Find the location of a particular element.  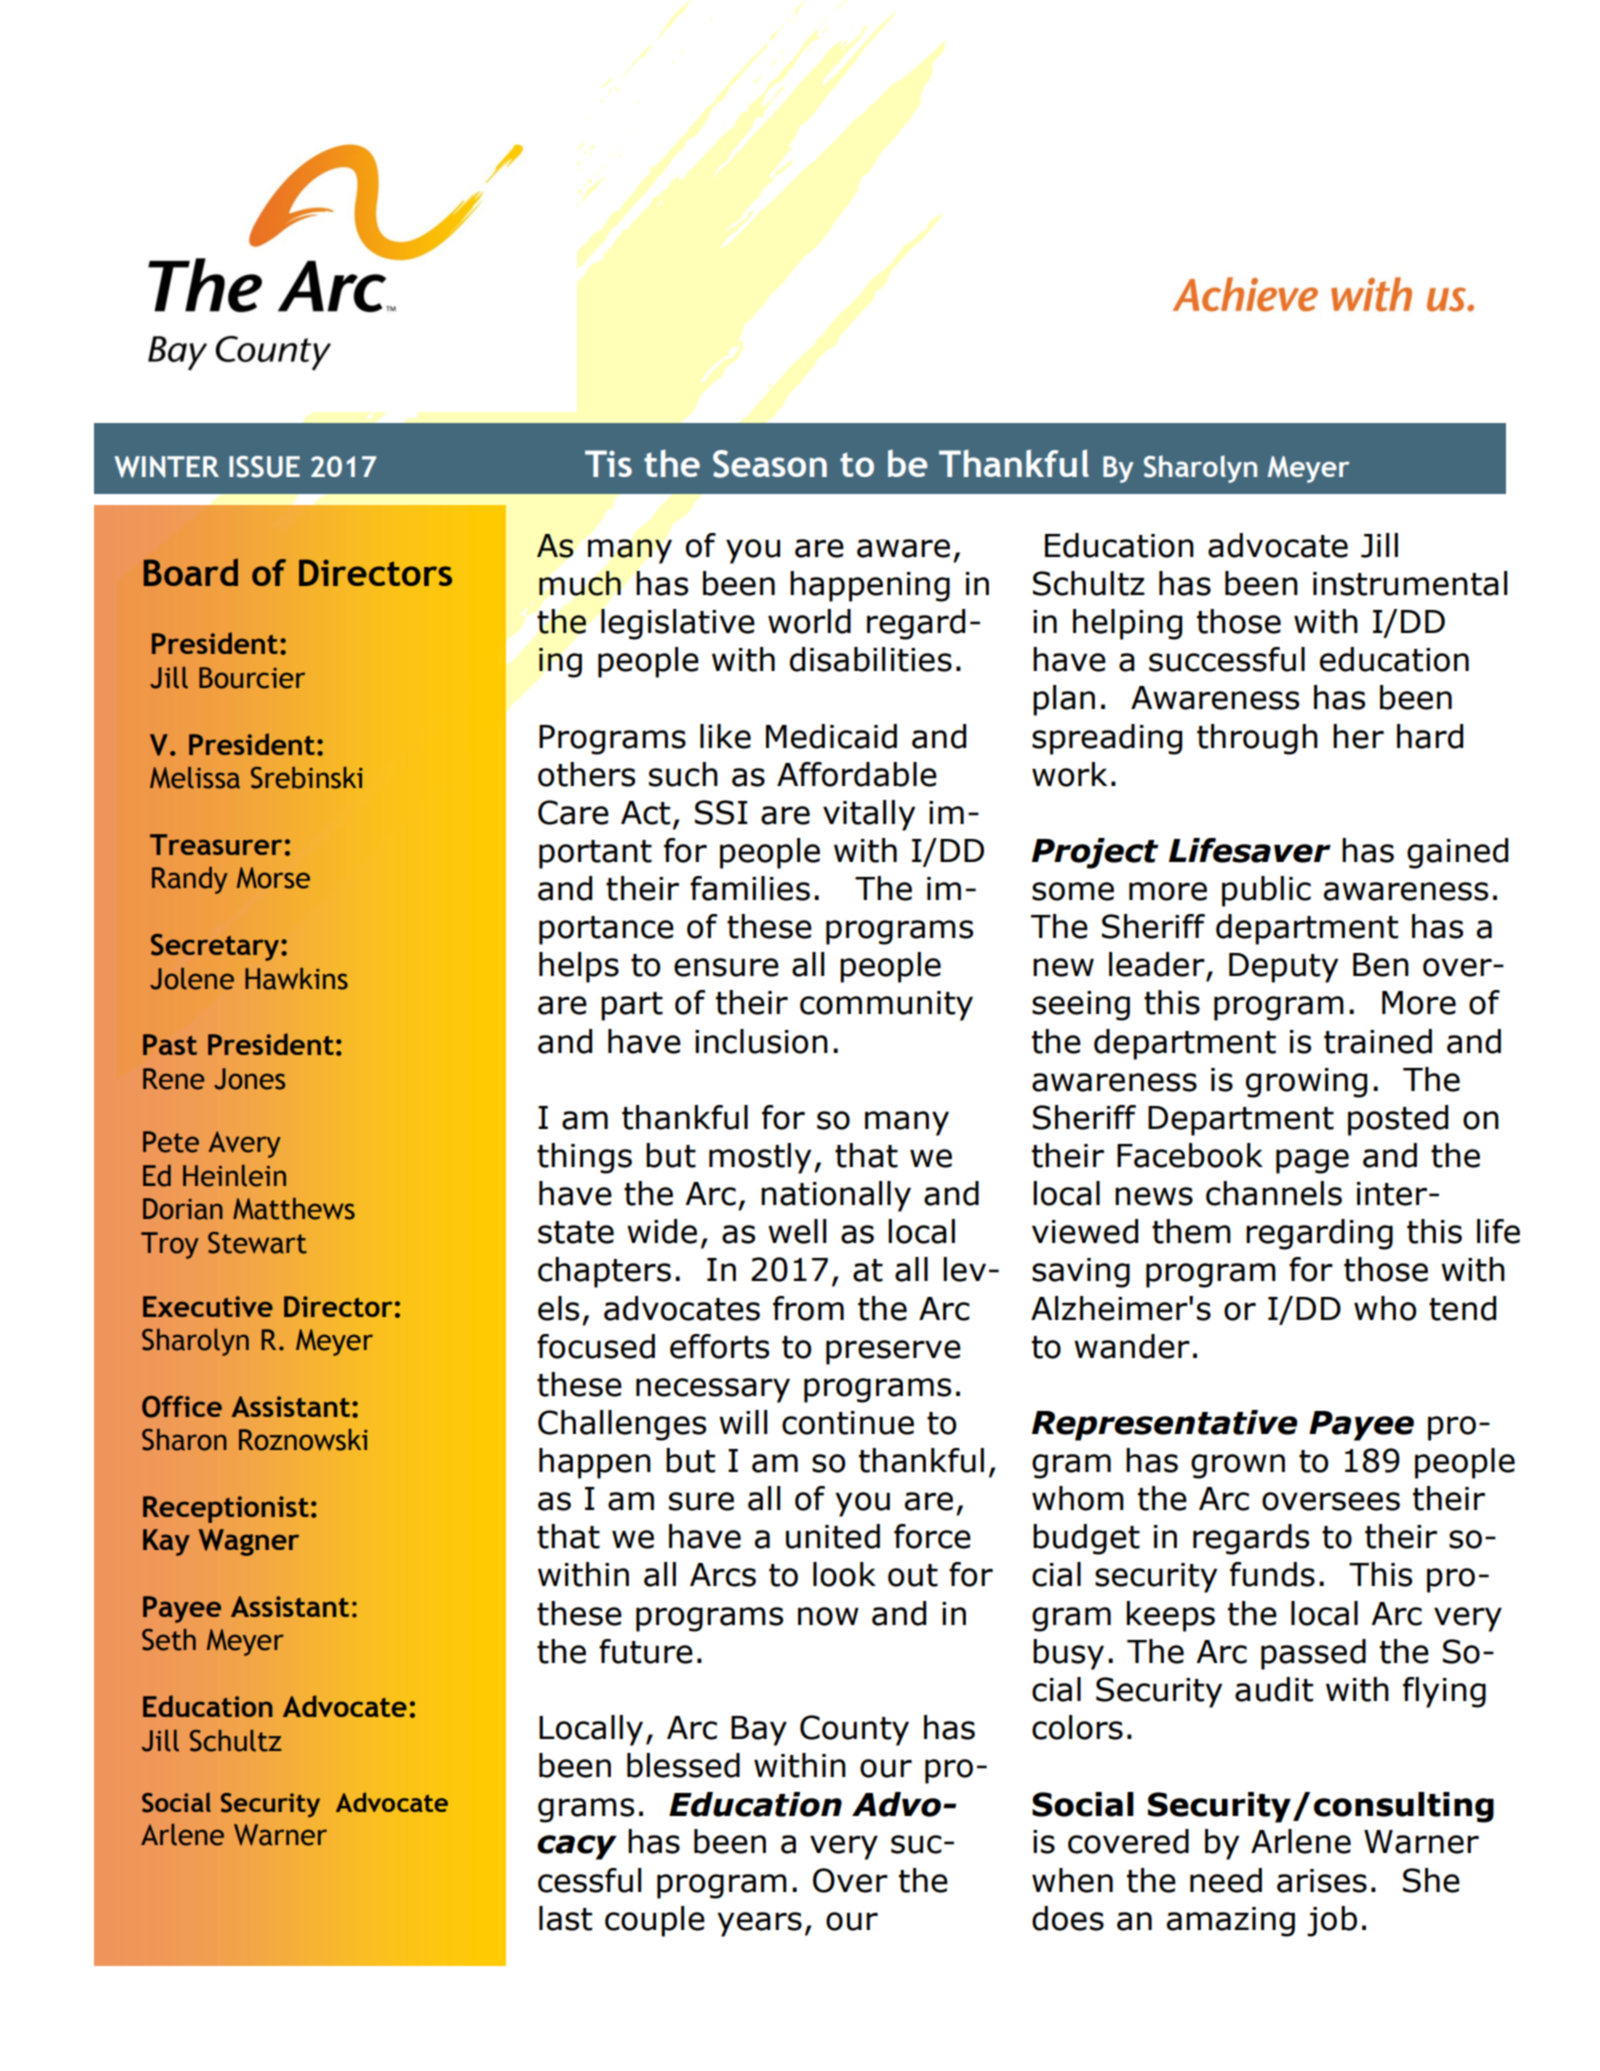

look is located at coordinates (844, 1574).
